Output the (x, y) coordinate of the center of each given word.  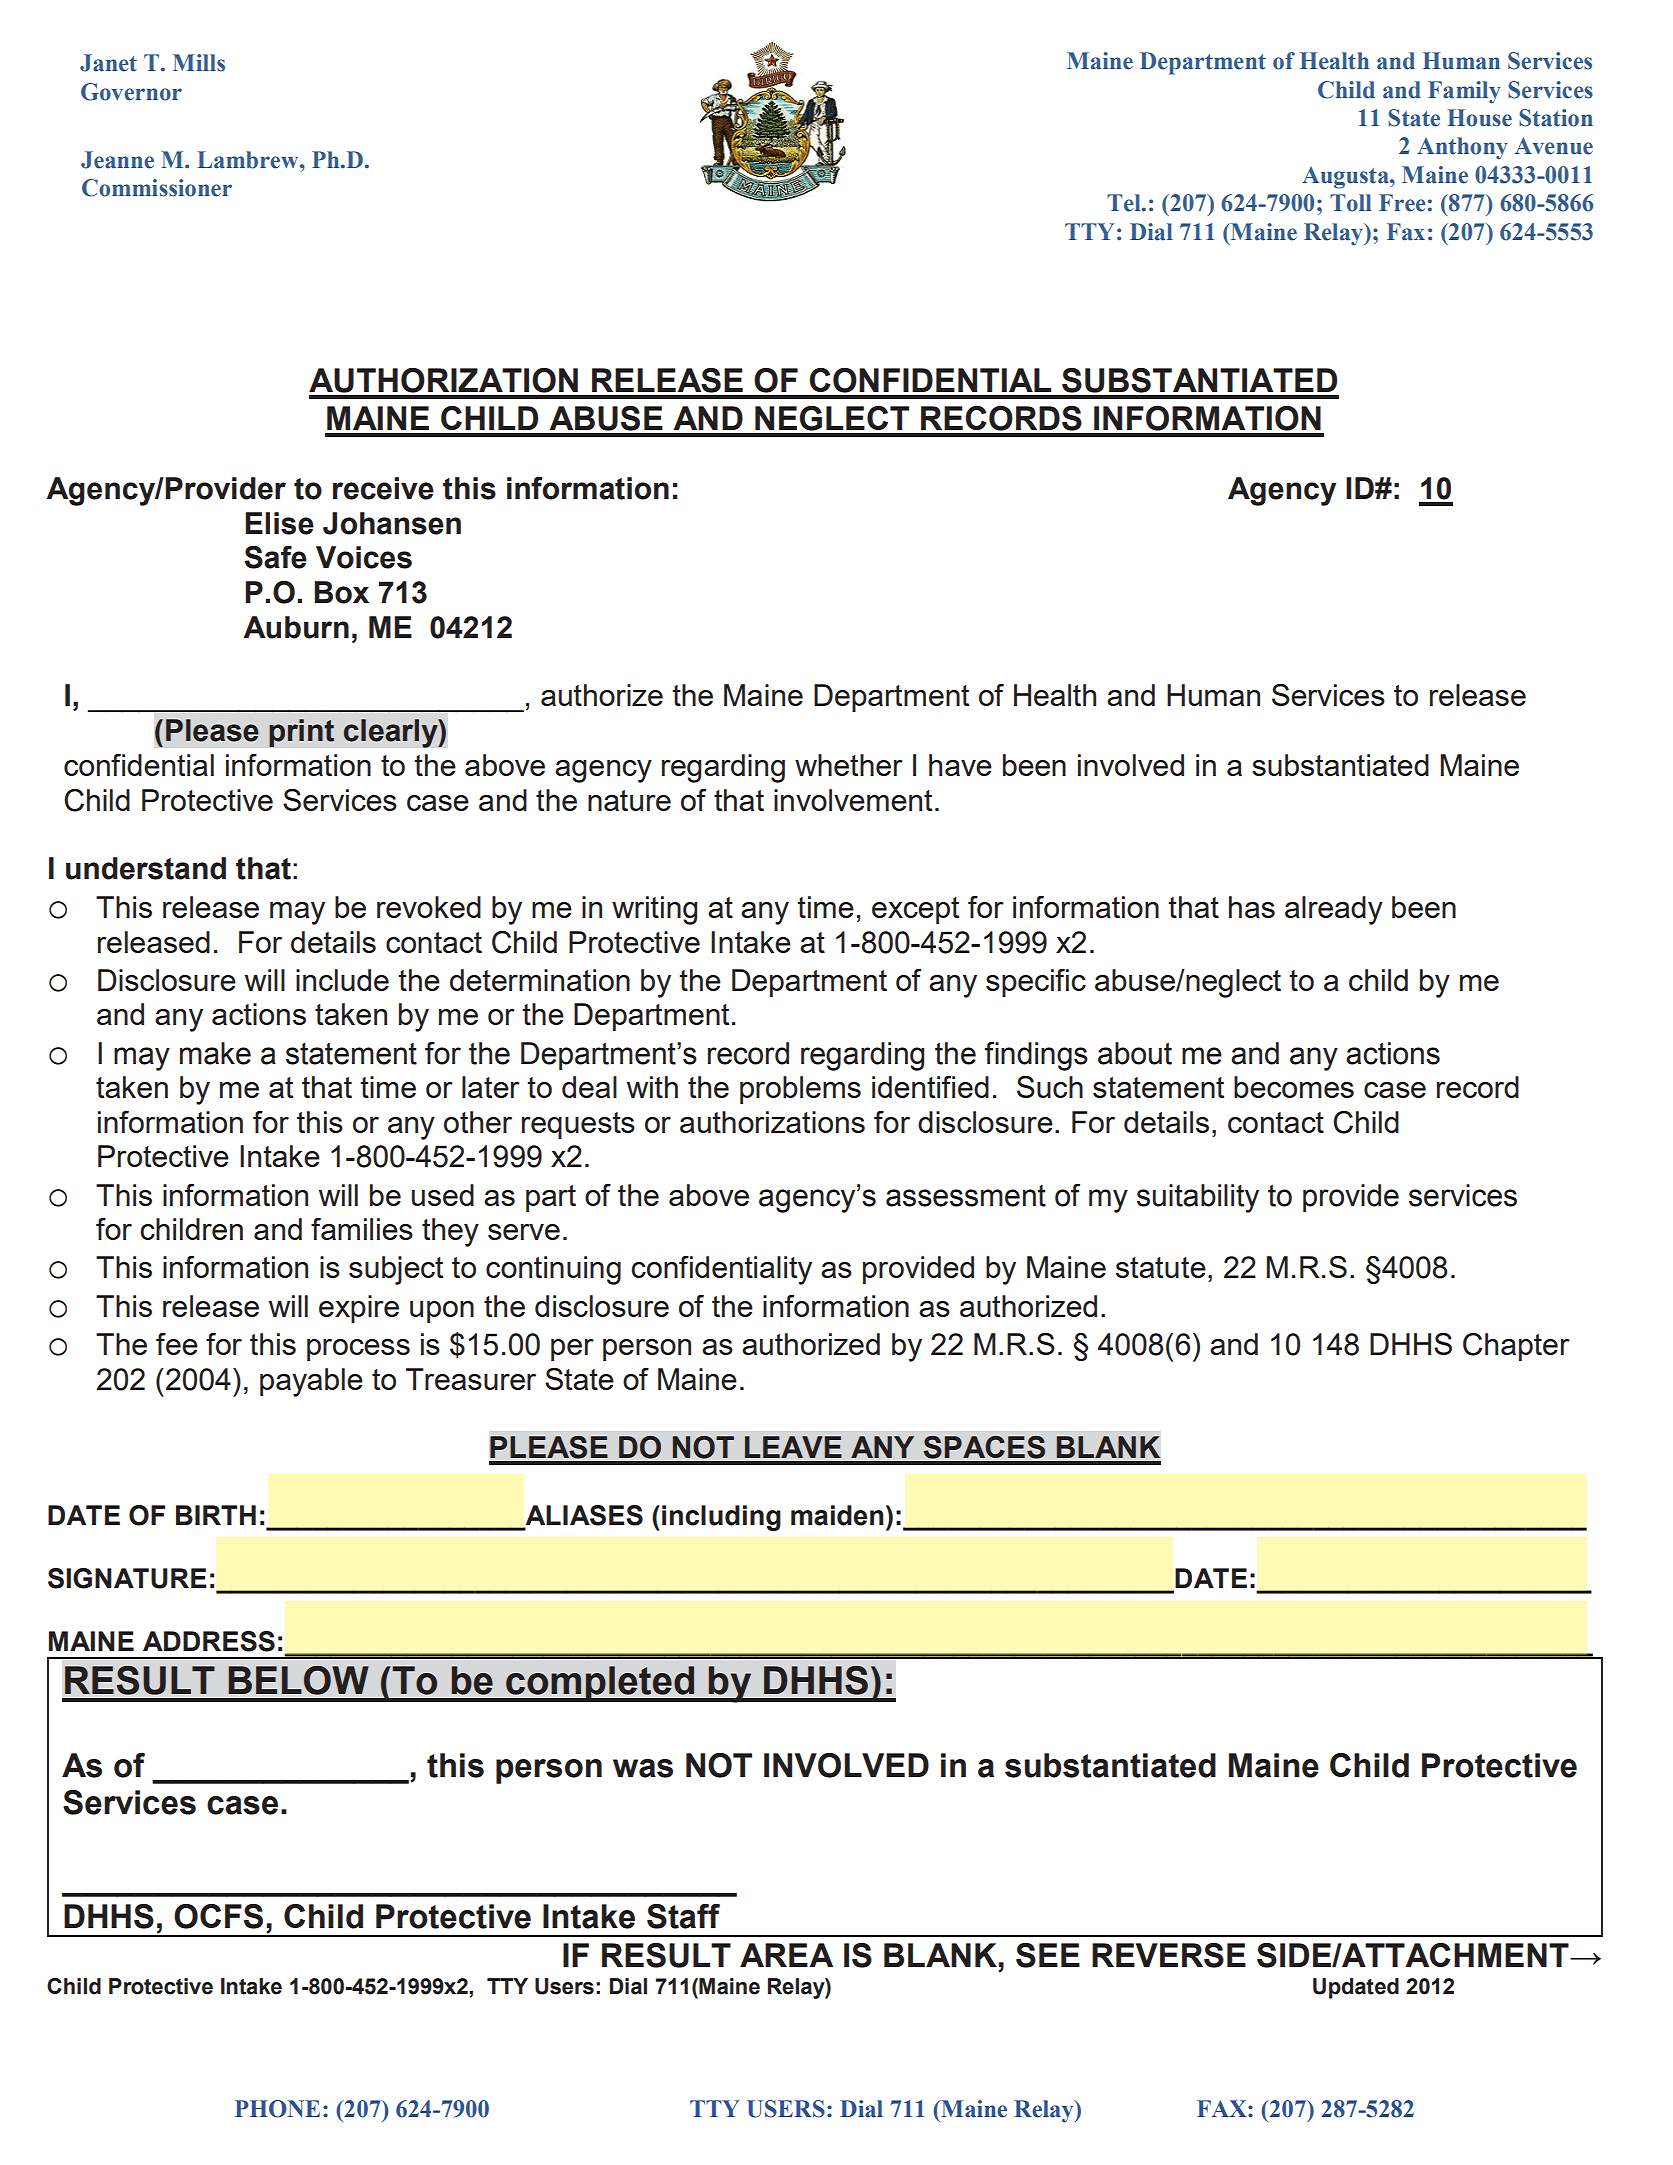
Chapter (1516, 1347)
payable (311, 1382)
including (721, 1518)
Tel (1125, 203)
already (1334, 910)
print (301, 733)
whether (849, 765)
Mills (199, 63)
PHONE (277, 2109)
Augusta (1346, 177)
